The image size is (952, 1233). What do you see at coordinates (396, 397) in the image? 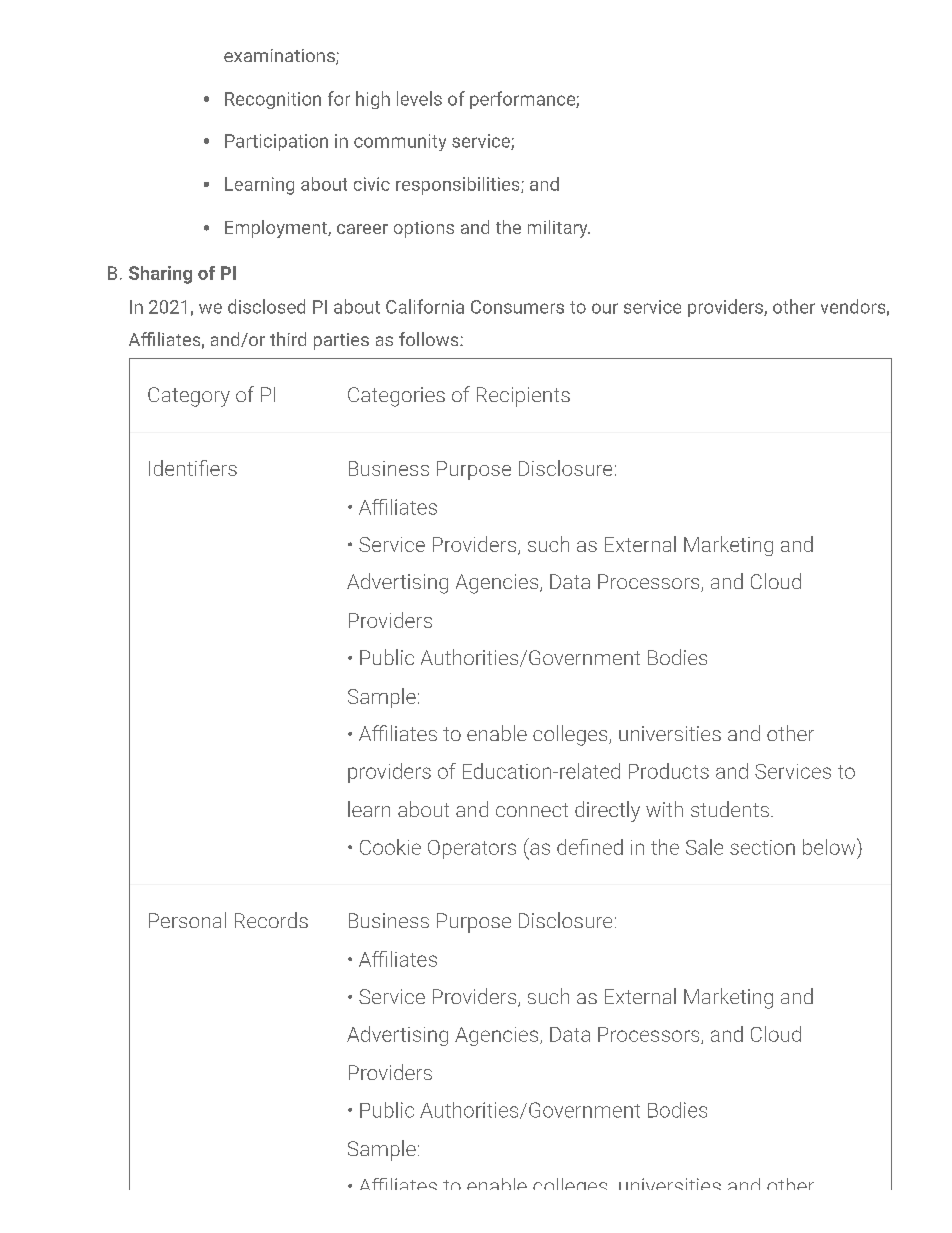
I see `Categories` at bounding box center [396, 397].
